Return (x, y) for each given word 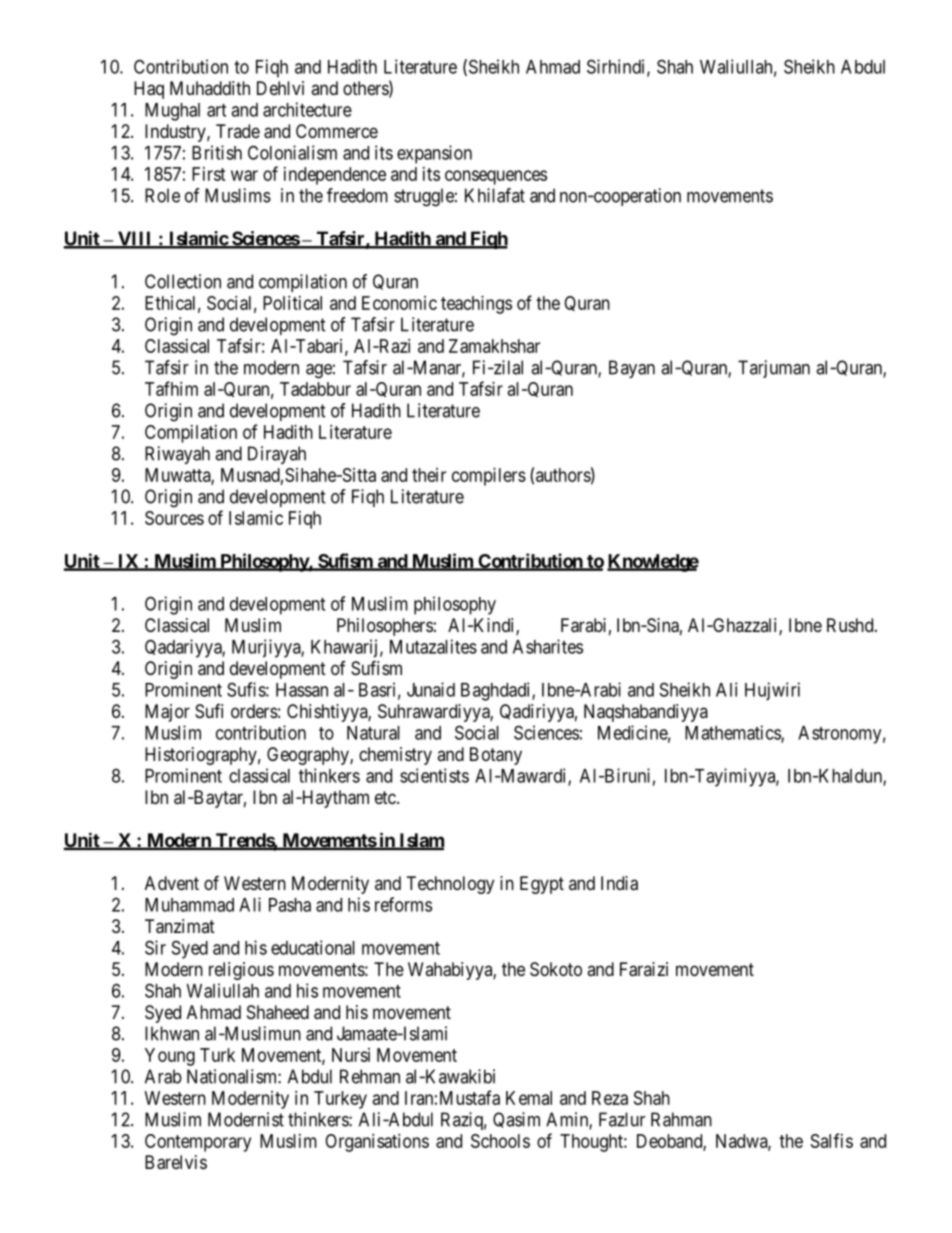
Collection (183, 281)
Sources (174, 518)
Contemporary (198, 1143)
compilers (489, 477)
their (429, 475)
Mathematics (733, 733)
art (216, 110)
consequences (496, 177)
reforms (403, 904)
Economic (399, 303)
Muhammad (189, 905)
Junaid (431, 689)
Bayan (632, 369)
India (619, 883)
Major (167, 713)
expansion (434, 154)
